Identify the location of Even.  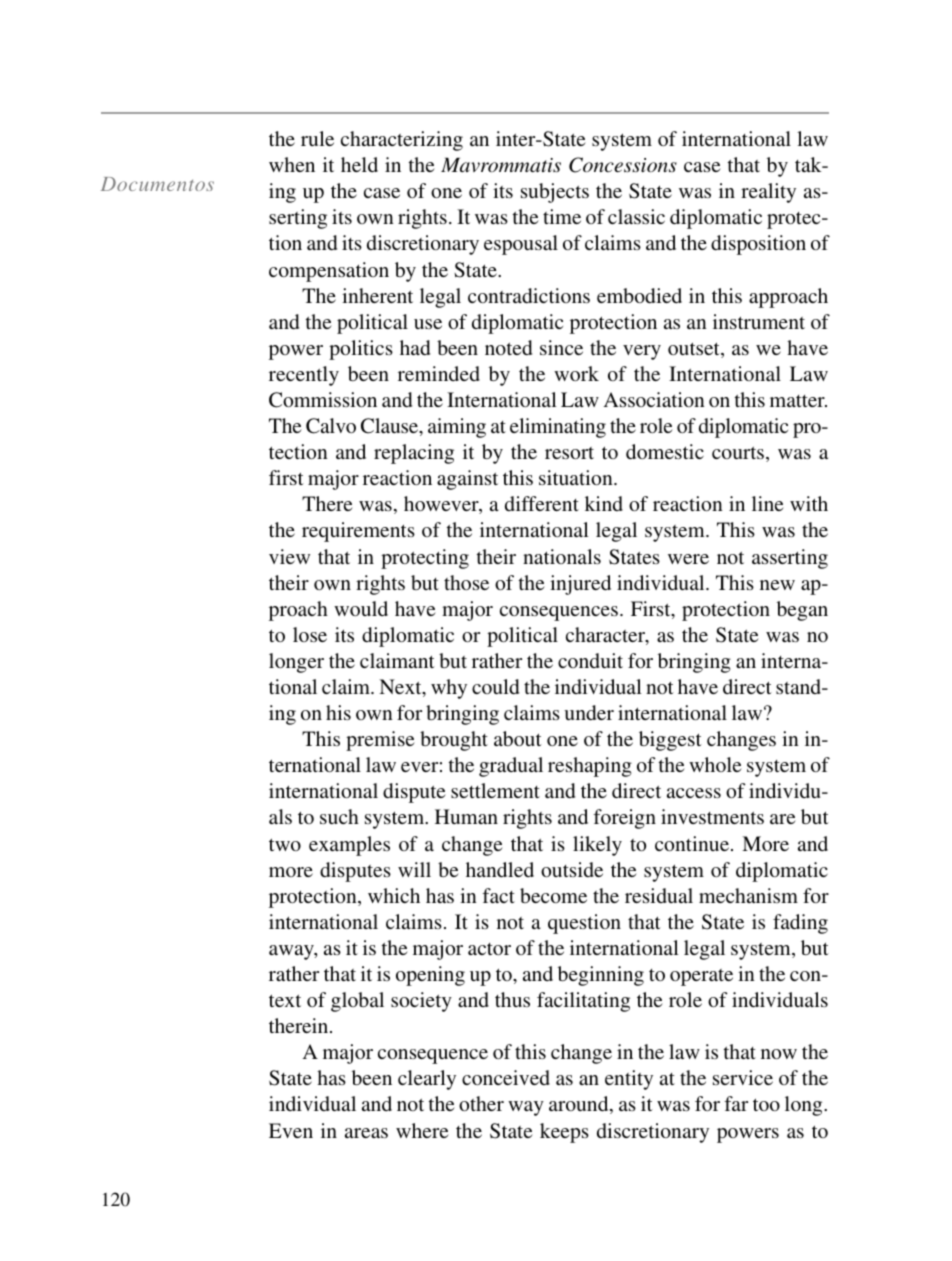
(291, 1130).
